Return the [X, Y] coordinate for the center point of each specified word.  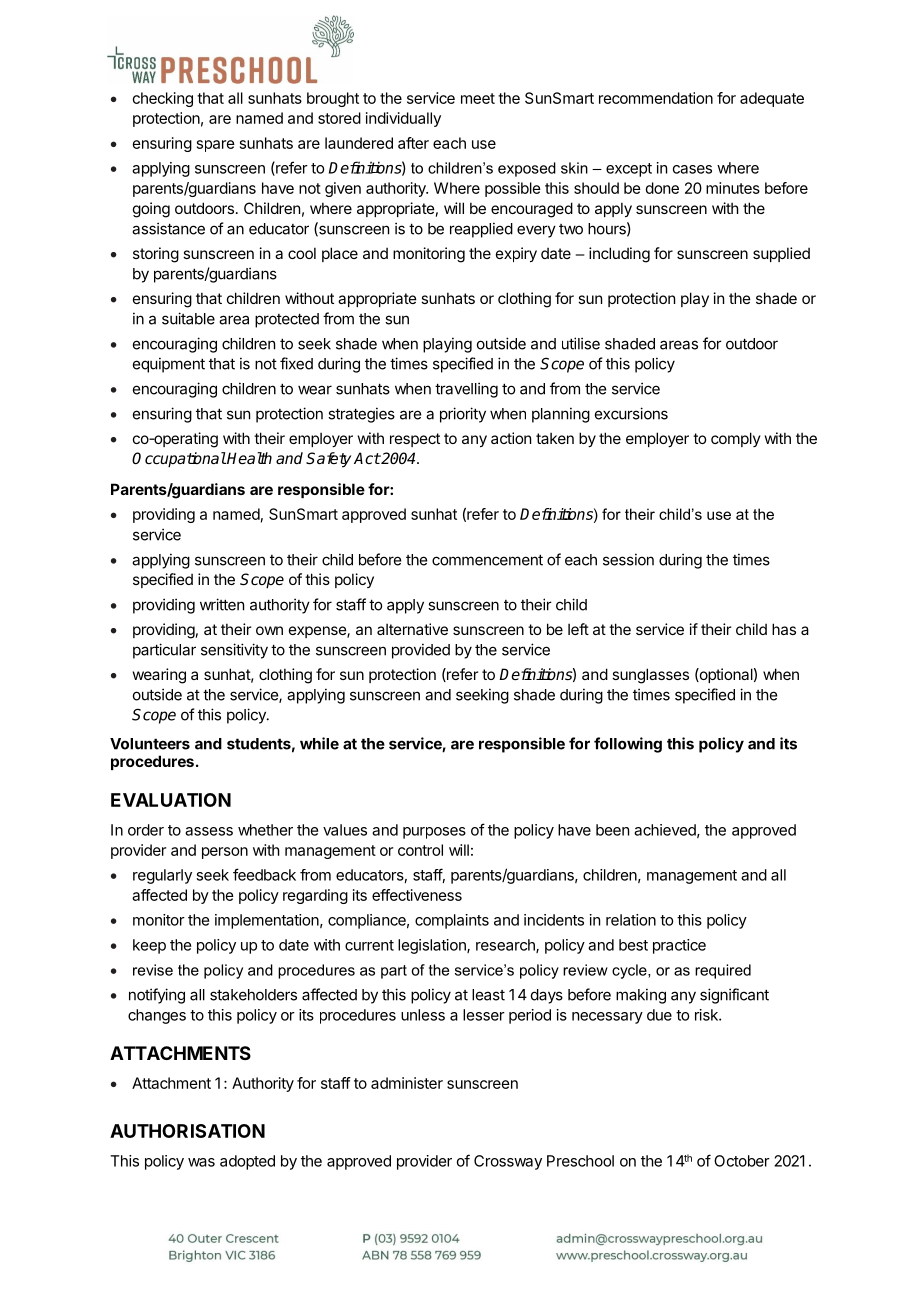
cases [692, 169]
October [742, 1161]
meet [478, 98]
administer [407, 1083]
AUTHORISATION [187, 1131]
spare [216, 146]
